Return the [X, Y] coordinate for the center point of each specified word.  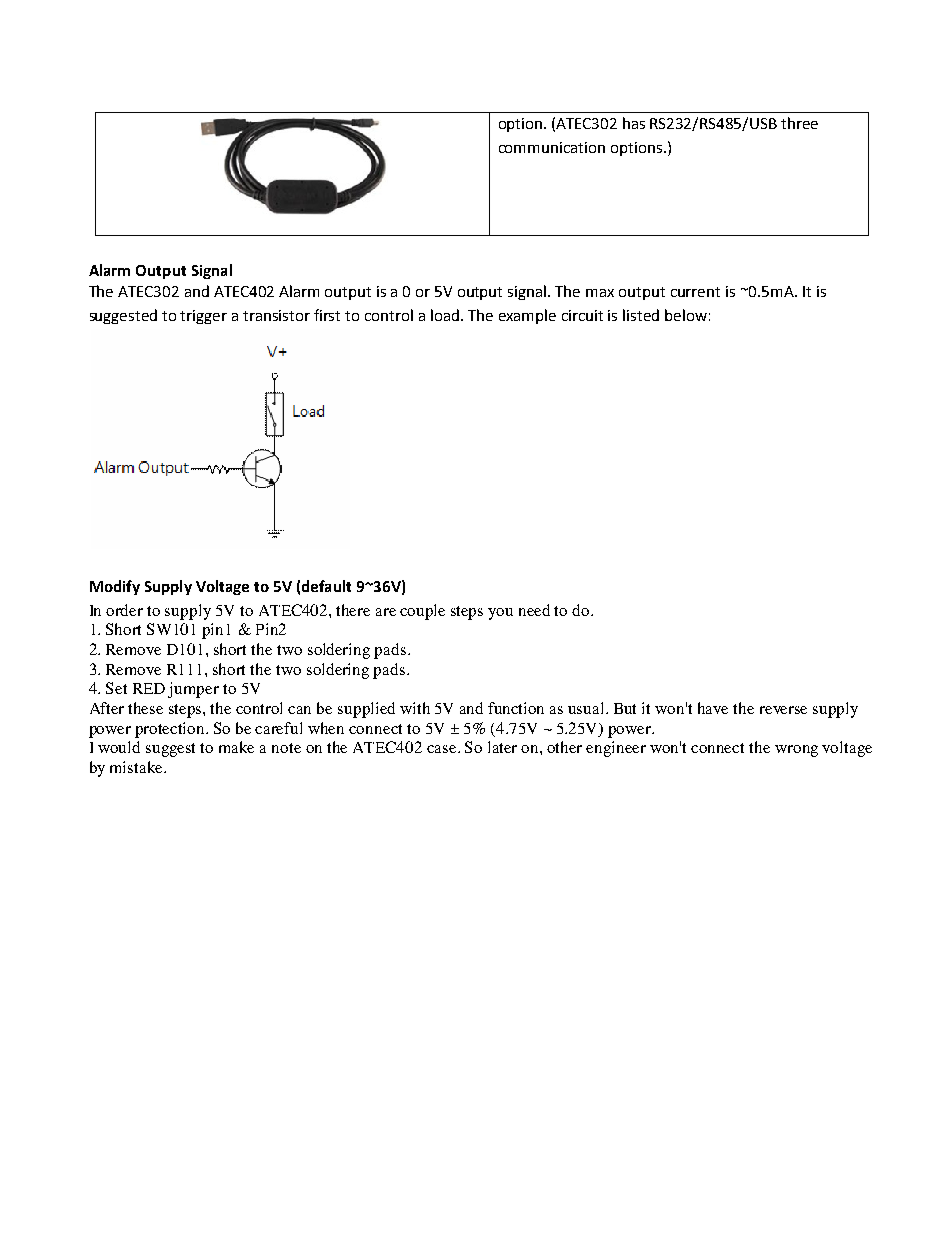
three [799, 123]
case [443, 749]
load [446, 315]
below [686, 315]
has [634, 123]
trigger [203, 317]
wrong [796, 751]
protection [171, 730]
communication [552, 147]
